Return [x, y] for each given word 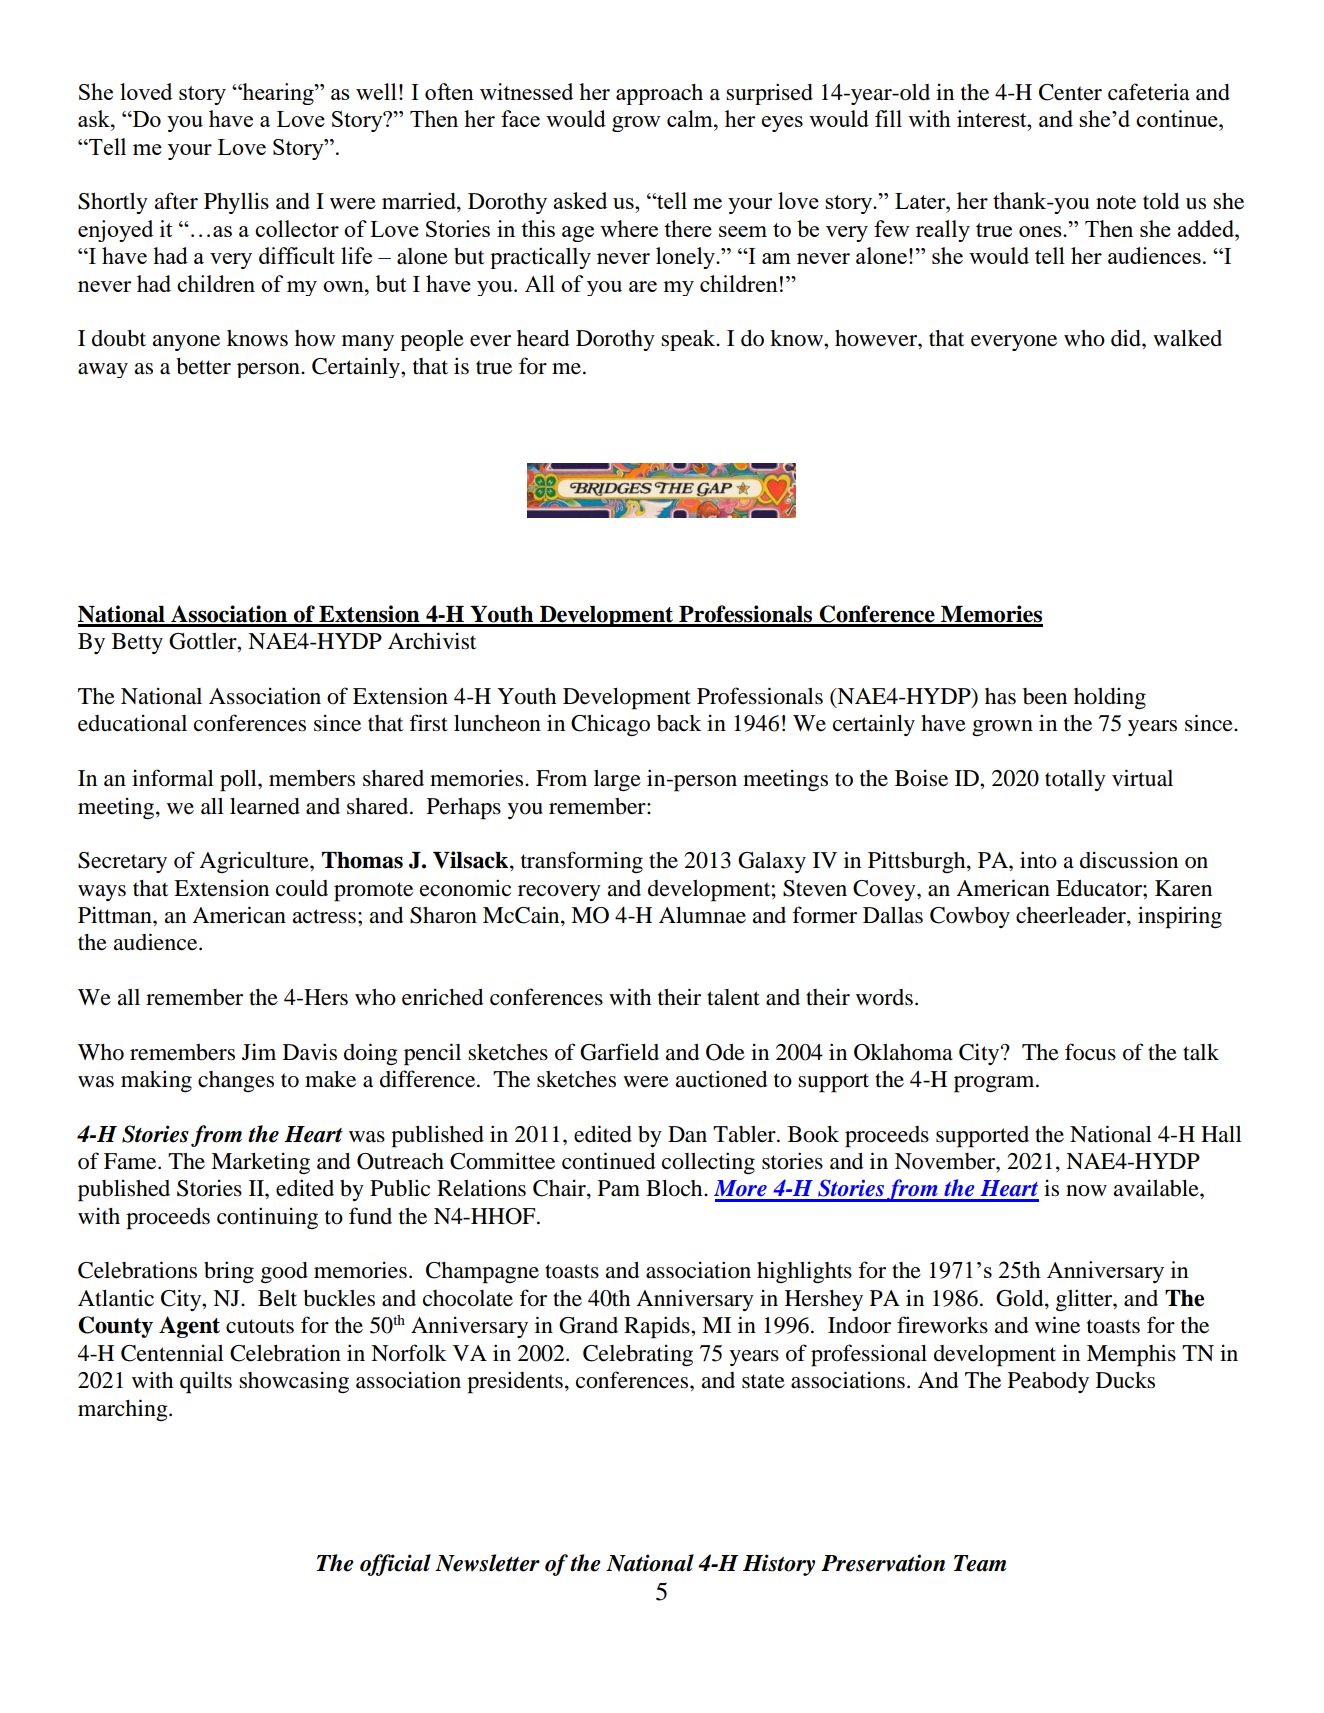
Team [980, 1563]
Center [1070, 92]
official [395, 1565]
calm [691, 118]
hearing [278, 94]
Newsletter [487, 1563]
